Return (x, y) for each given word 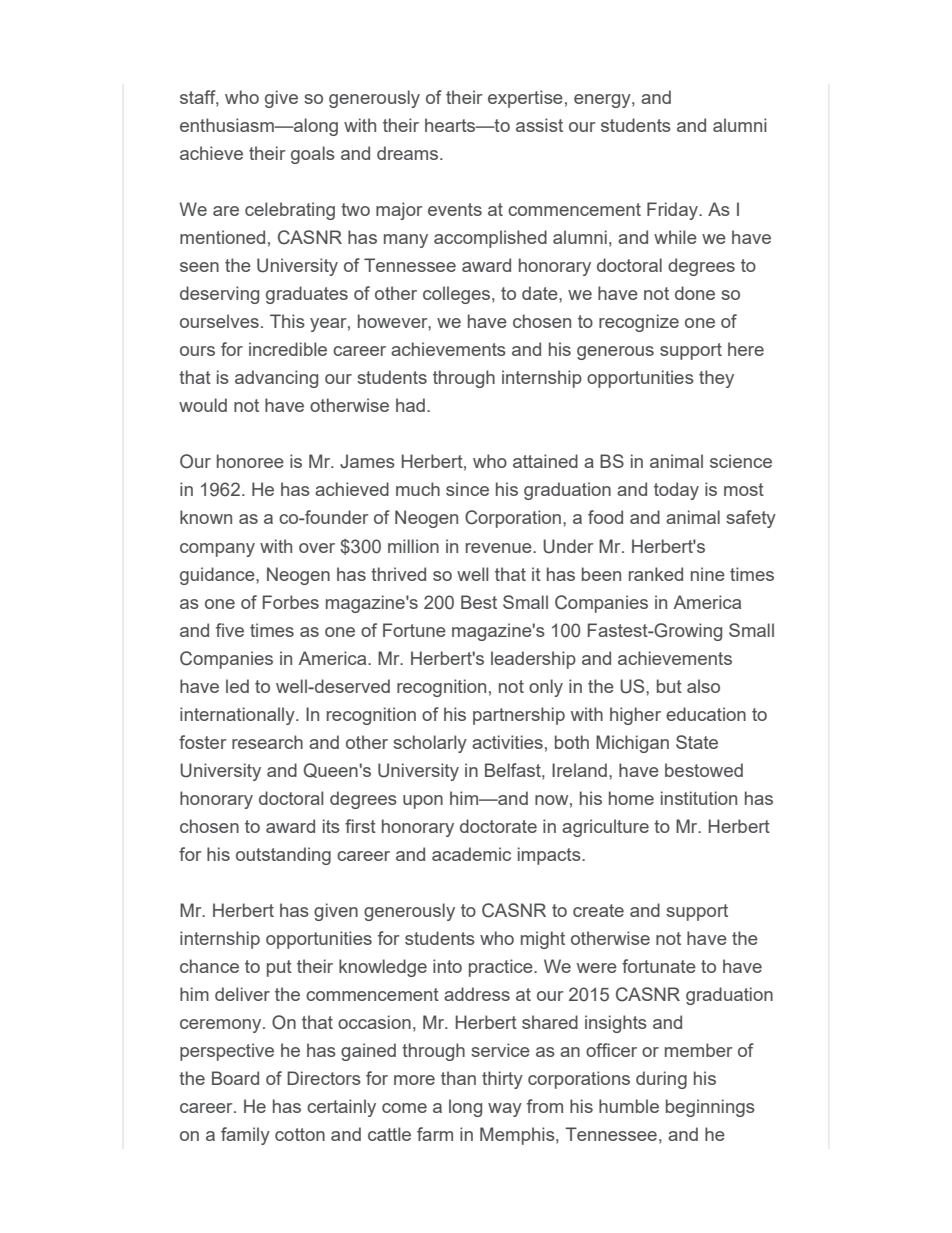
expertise (525, 99)
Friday (673, 211)
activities (507, 742)
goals (313, 155)
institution (699, 798)
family (245, 1136)
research (267, 742)
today (676, 491)
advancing (276, 379)
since (467, 489)
